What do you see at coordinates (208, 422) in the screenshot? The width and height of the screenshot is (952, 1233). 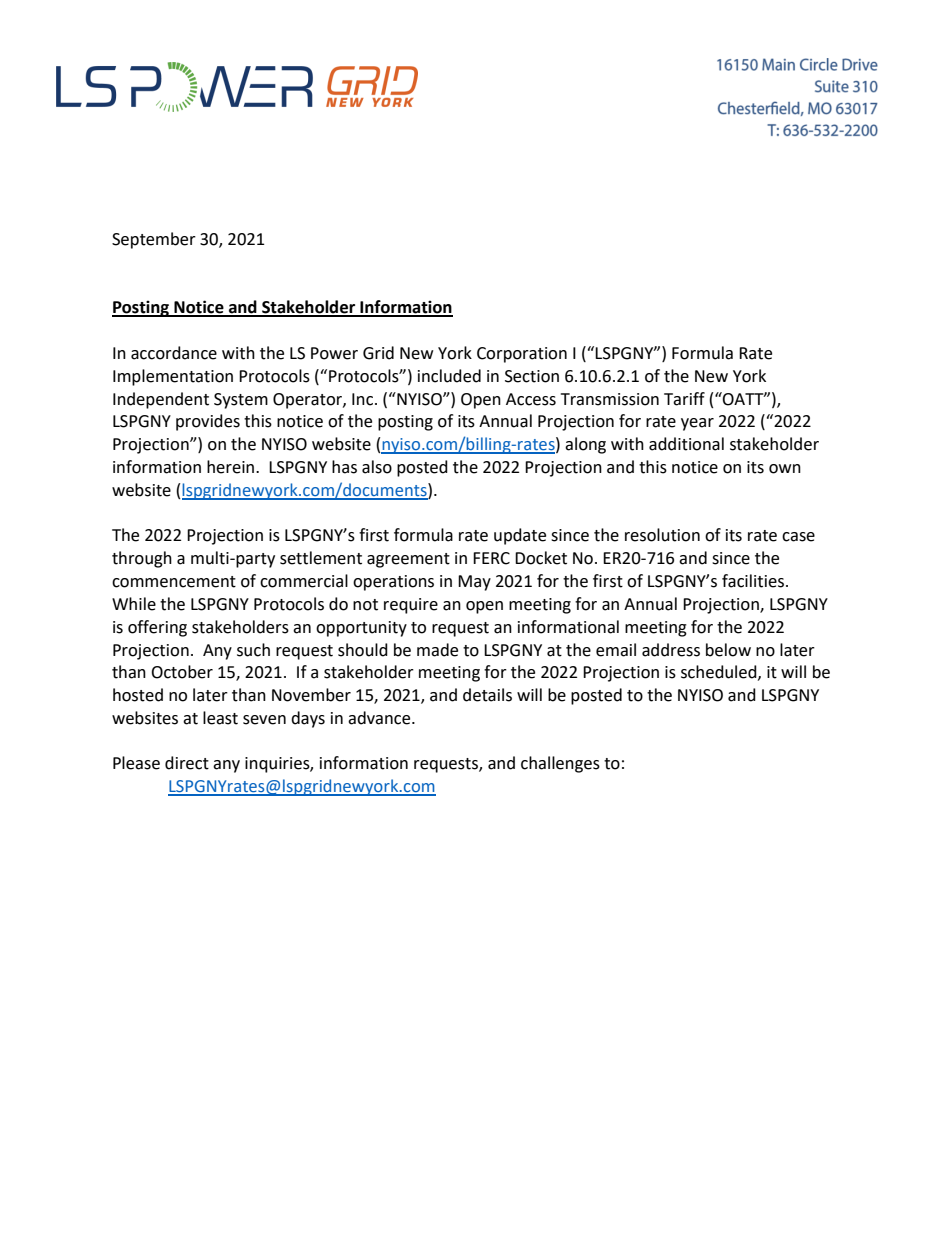 I see `provides` at bounding box center [208, 422].
